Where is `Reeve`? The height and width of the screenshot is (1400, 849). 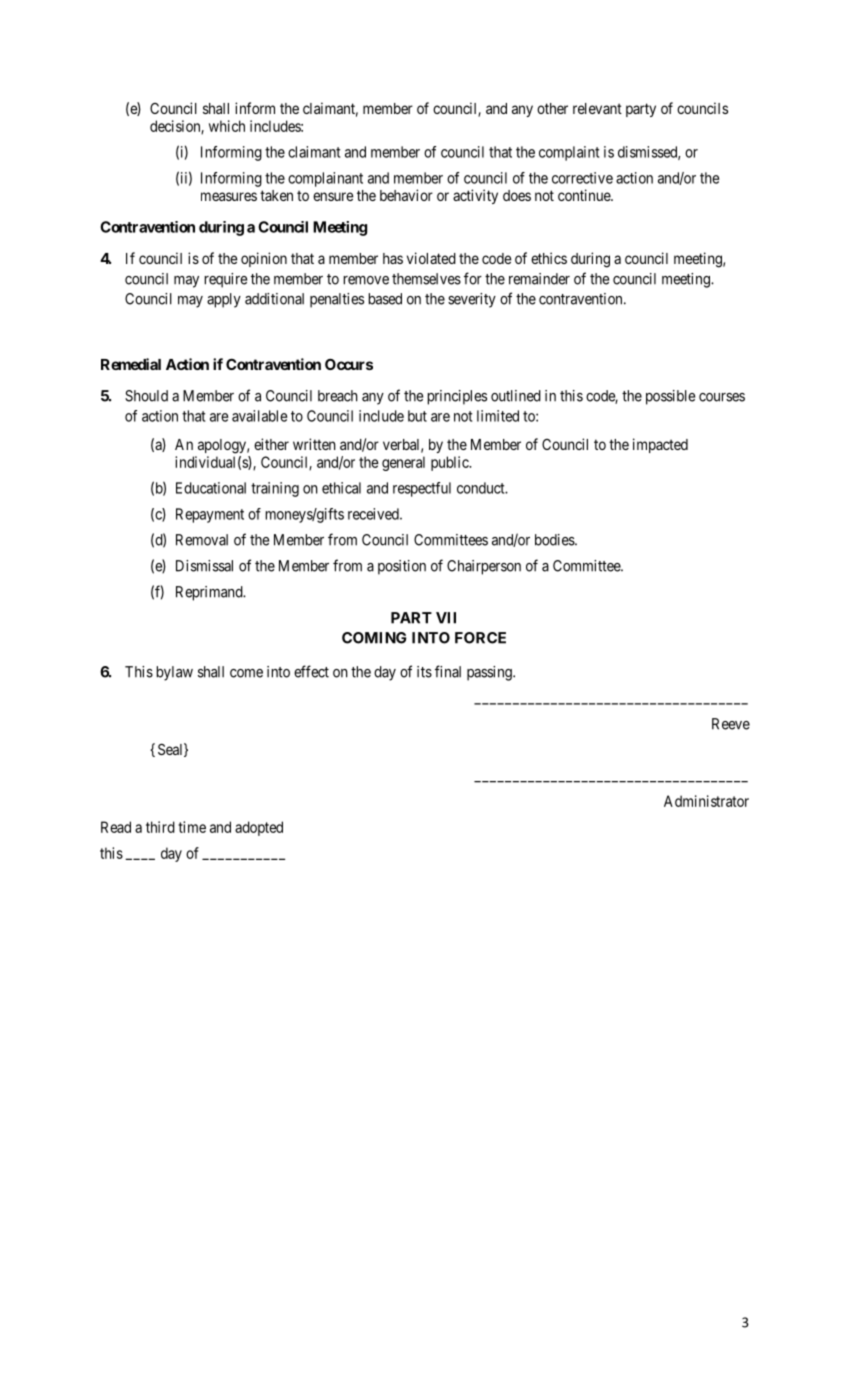 Reeve is located at coordinates (731, 724).
